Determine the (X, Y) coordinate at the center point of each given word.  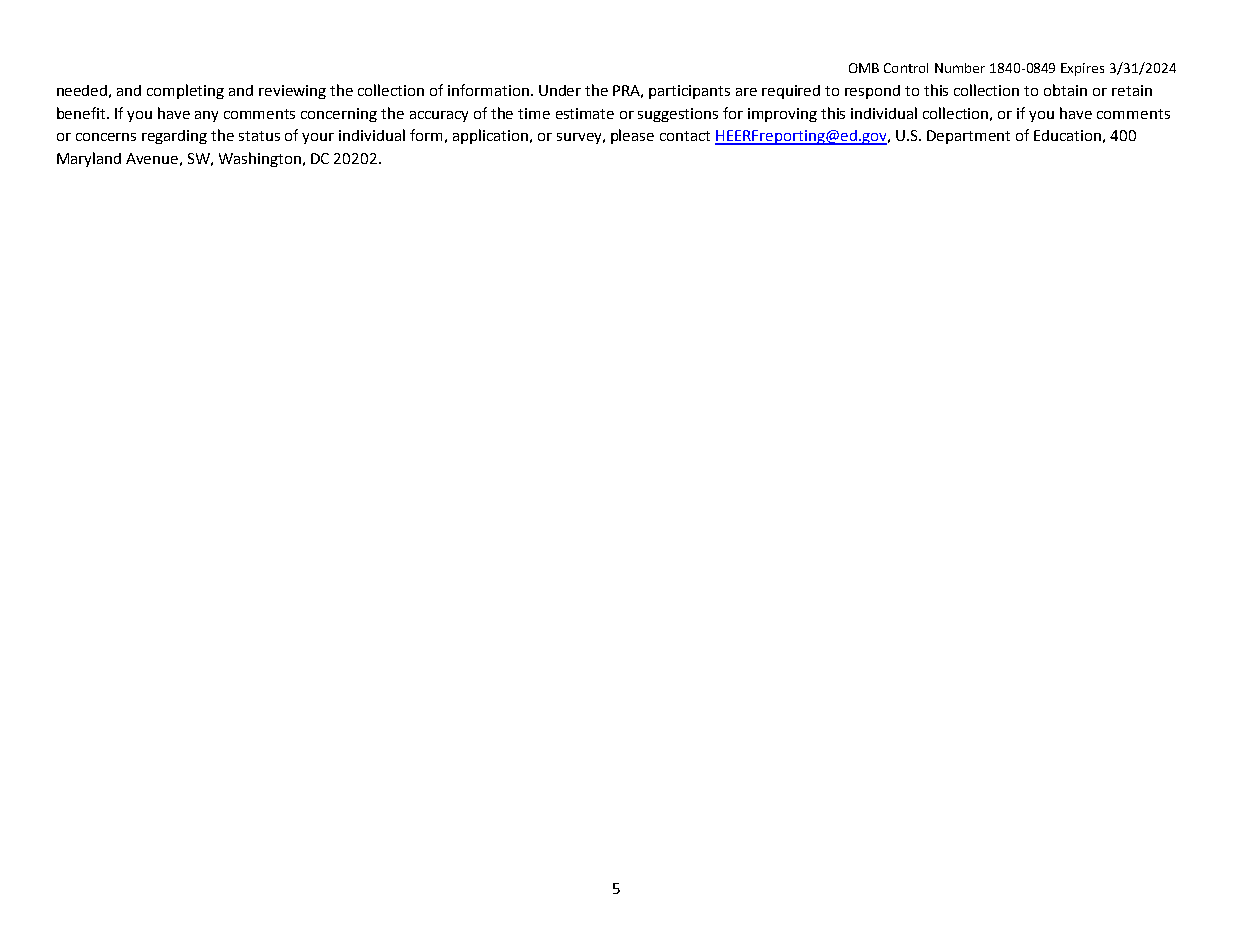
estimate (585, 113)
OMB (864, 68)
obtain (1065, 90)
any (206, 116)
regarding (174, 137)
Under (560, 90)
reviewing (292, 92)
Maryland (89, 159)
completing (185, 91)
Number (960, 68)
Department (968, 137)
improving (782, 115)
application (492, 136)
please (632, 136)
